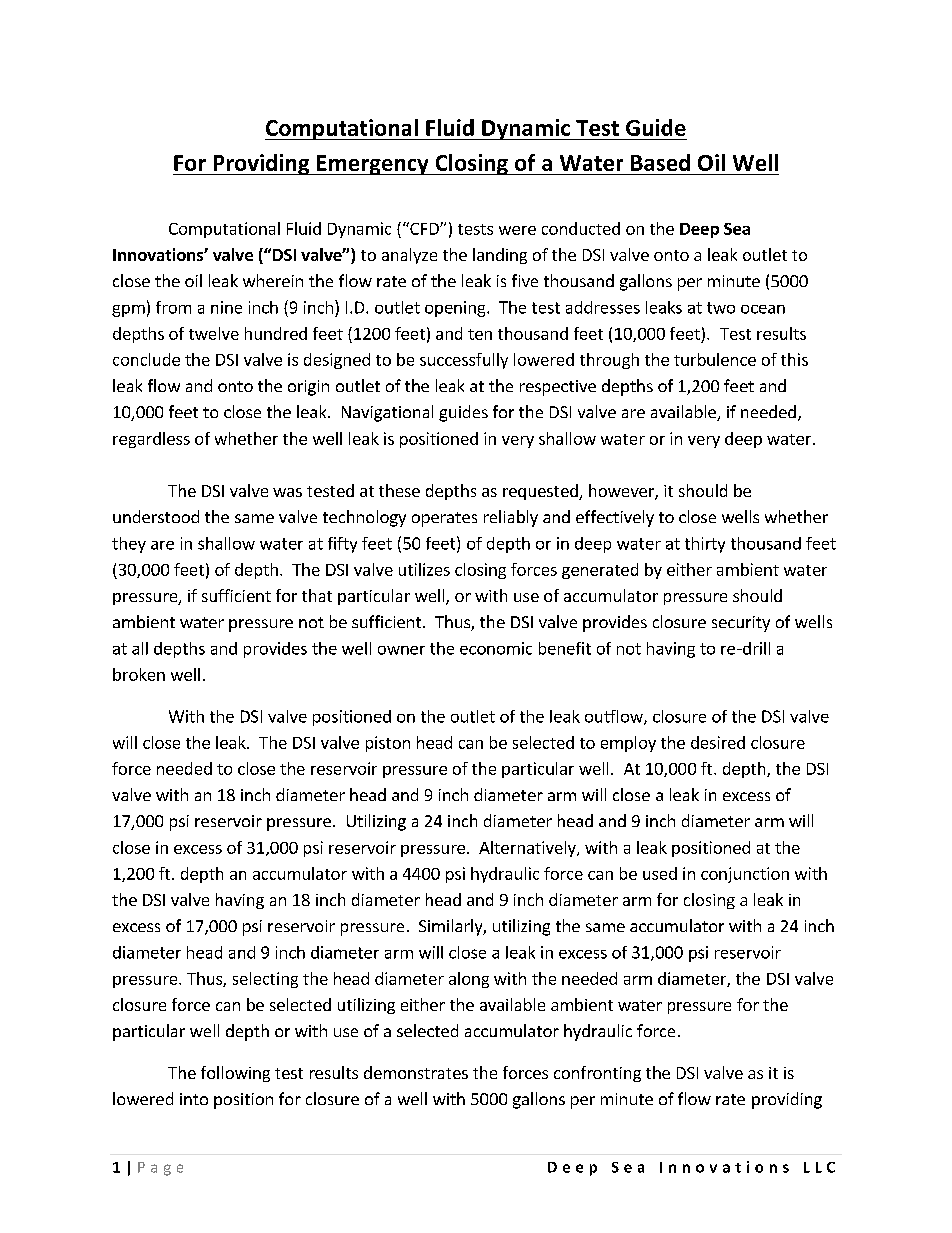 The width and height of the screenshot is (952, 1233). I want to click on Based, so click(660, 162).
